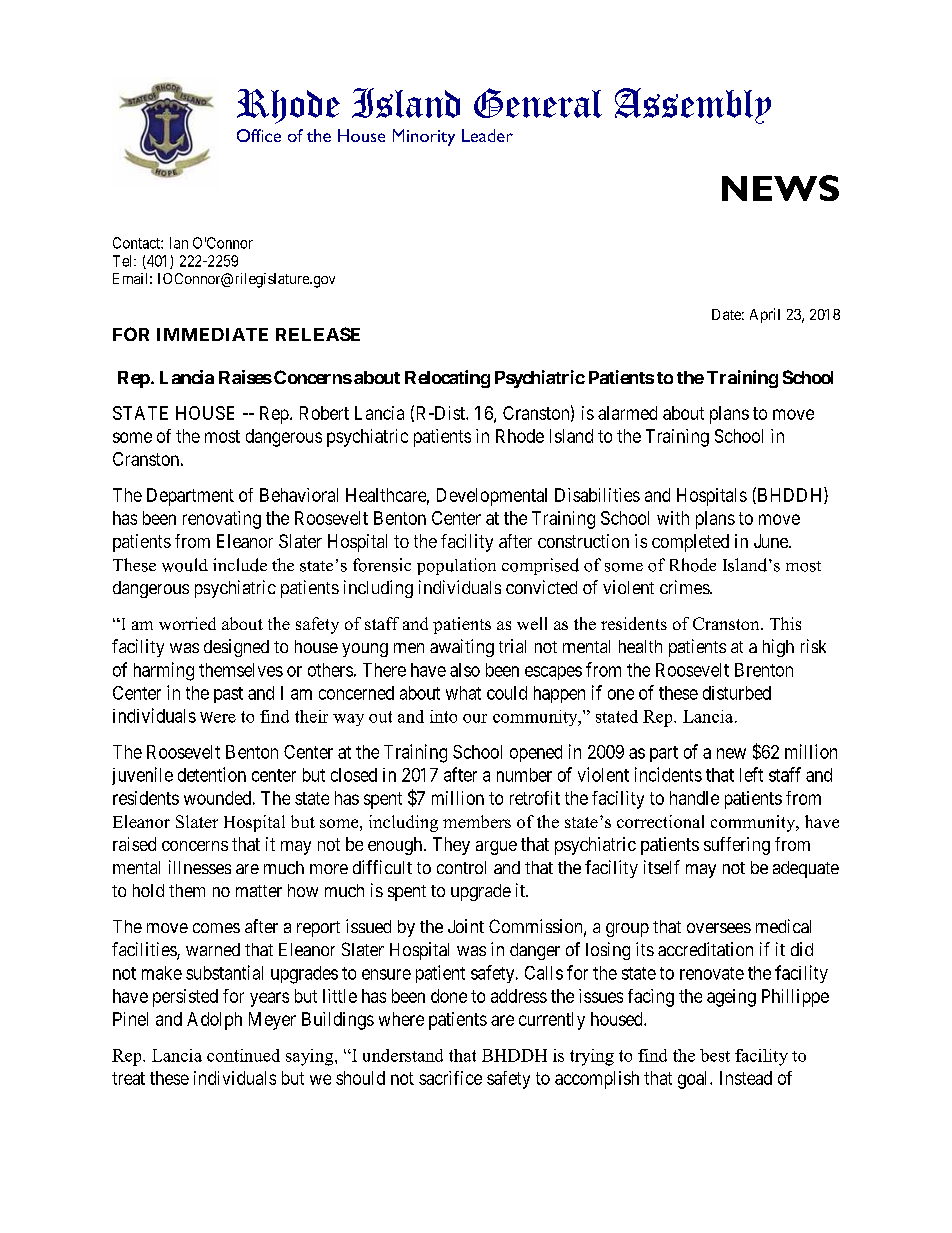 The image size is (952, 1233). What do you see at coordinates (222, 520) in the page?
I see `renovating` at bounding box center [222, 520].
